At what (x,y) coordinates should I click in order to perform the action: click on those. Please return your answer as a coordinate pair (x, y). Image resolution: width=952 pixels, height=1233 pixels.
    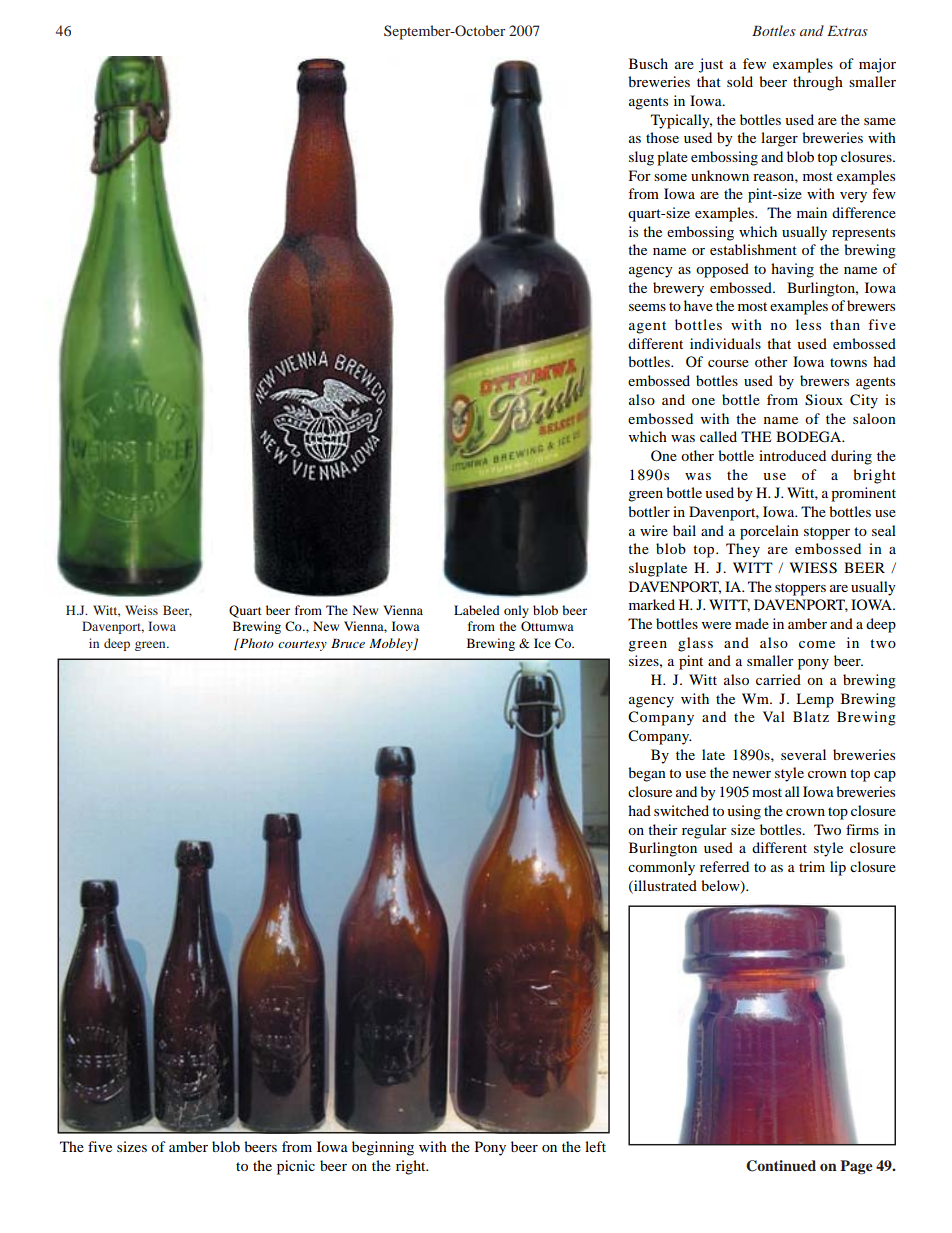
    Looking at the image, I should click on (662, 137).
